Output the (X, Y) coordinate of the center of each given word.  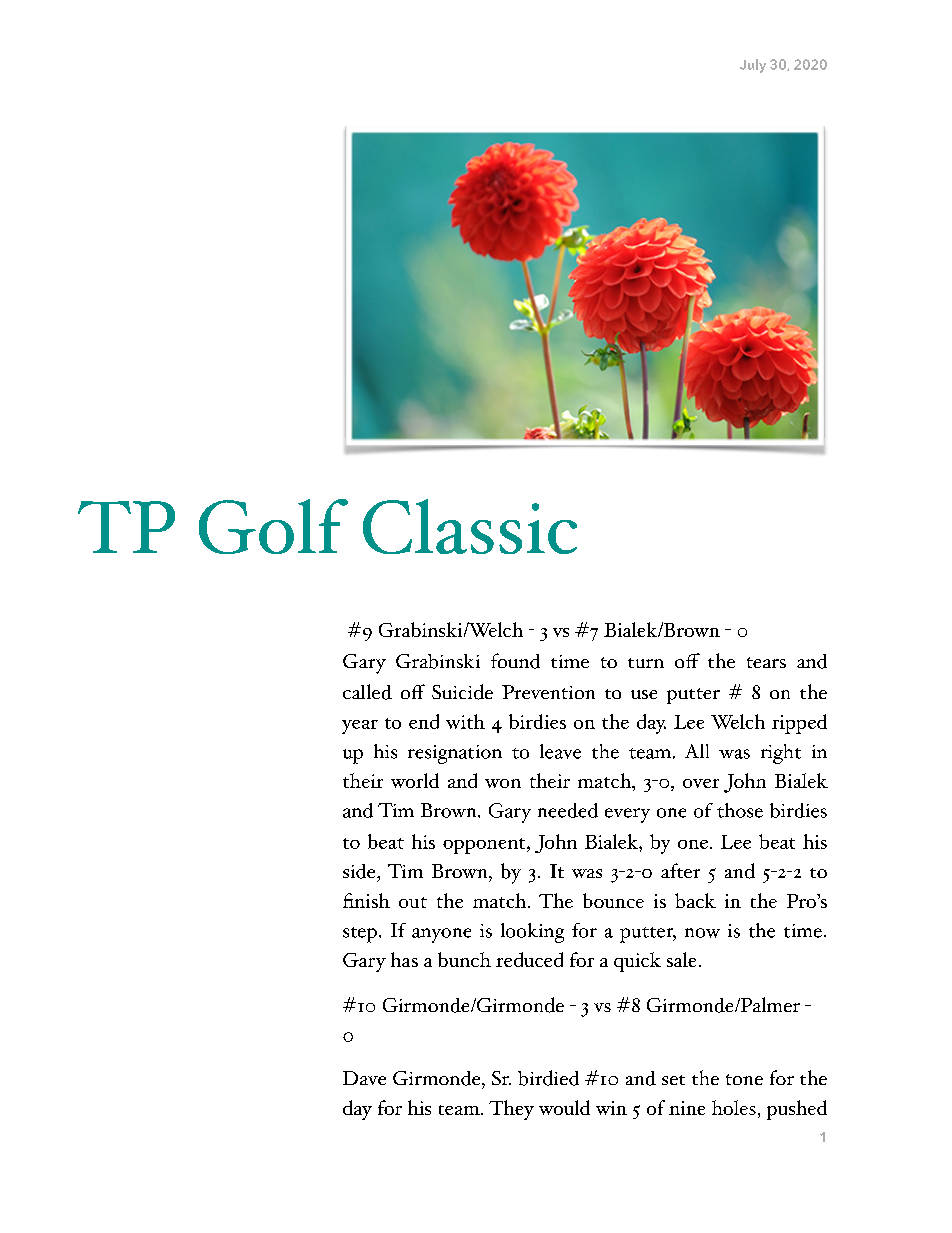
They (511, 1110)
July (753, 66)
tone (744, 1079)
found (515, 661)
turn (646, 663)
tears (766, 662)
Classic (470, 526)
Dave (364, 1078)
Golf (273, 526)
